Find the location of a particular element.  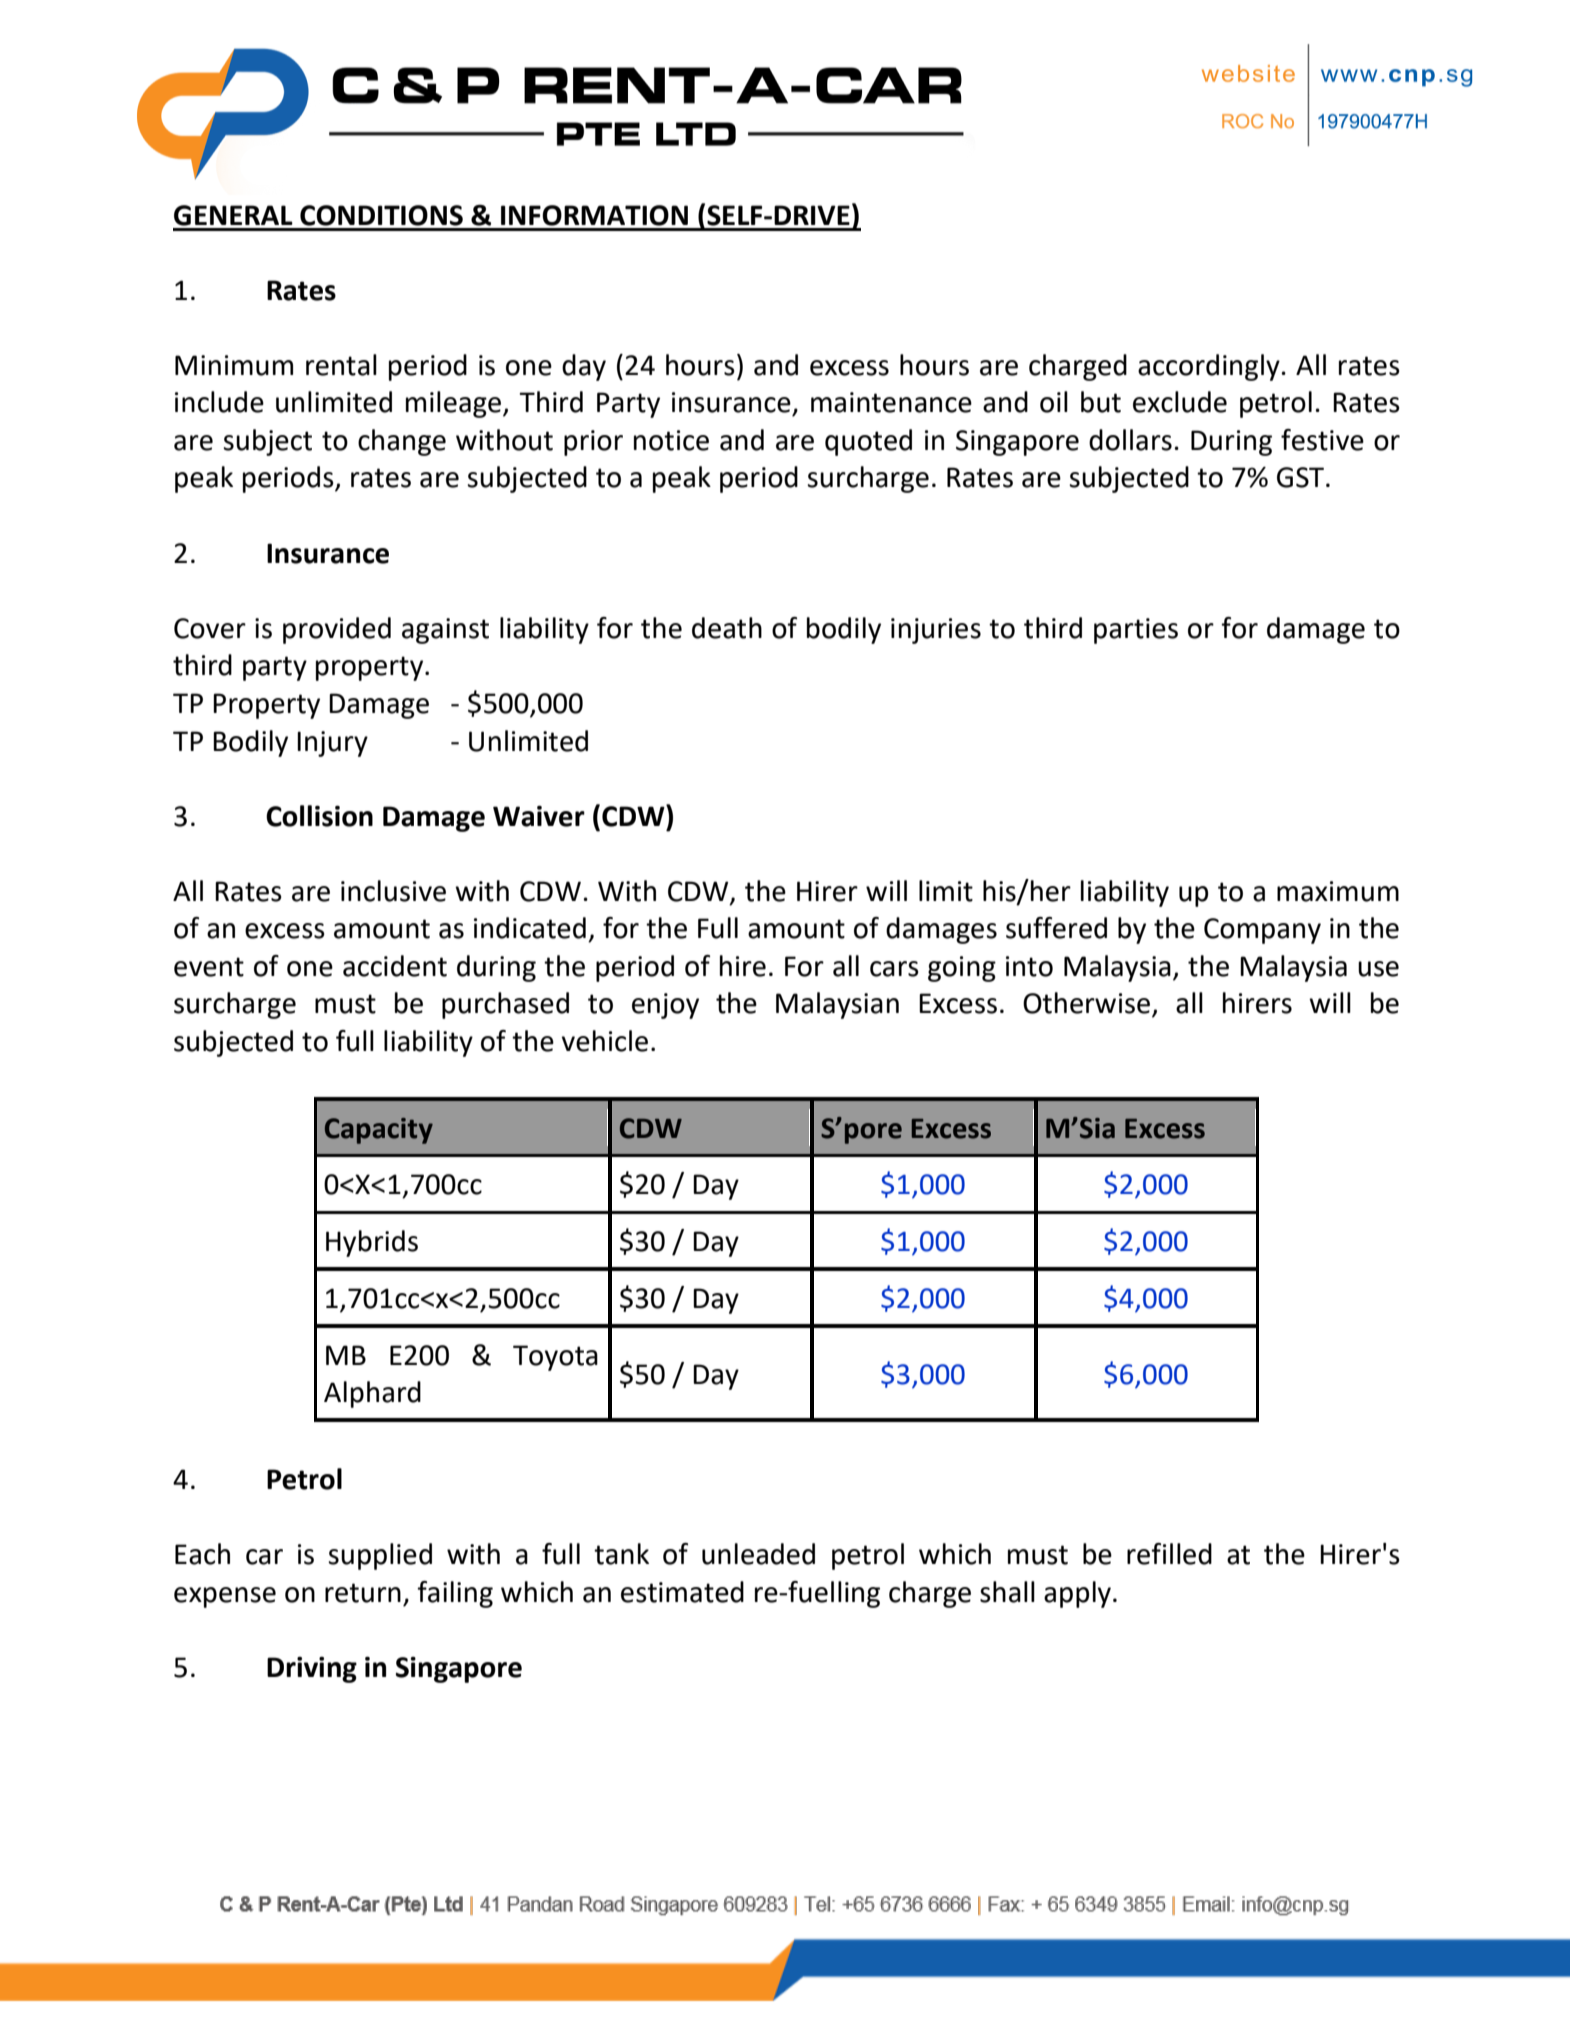

Toyota is located at coordinates (555, 1358).
